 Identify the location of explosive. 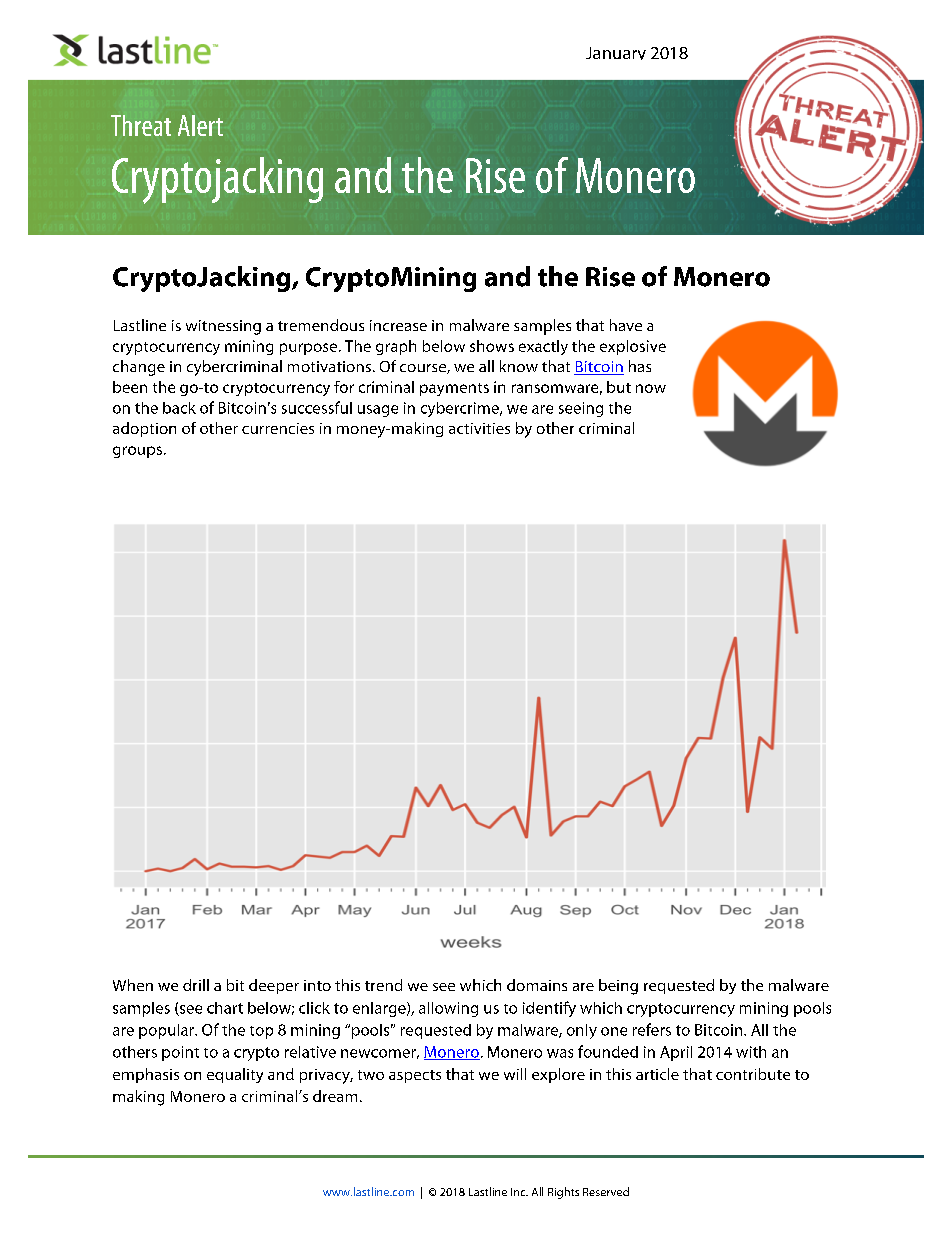
(633, 347).
